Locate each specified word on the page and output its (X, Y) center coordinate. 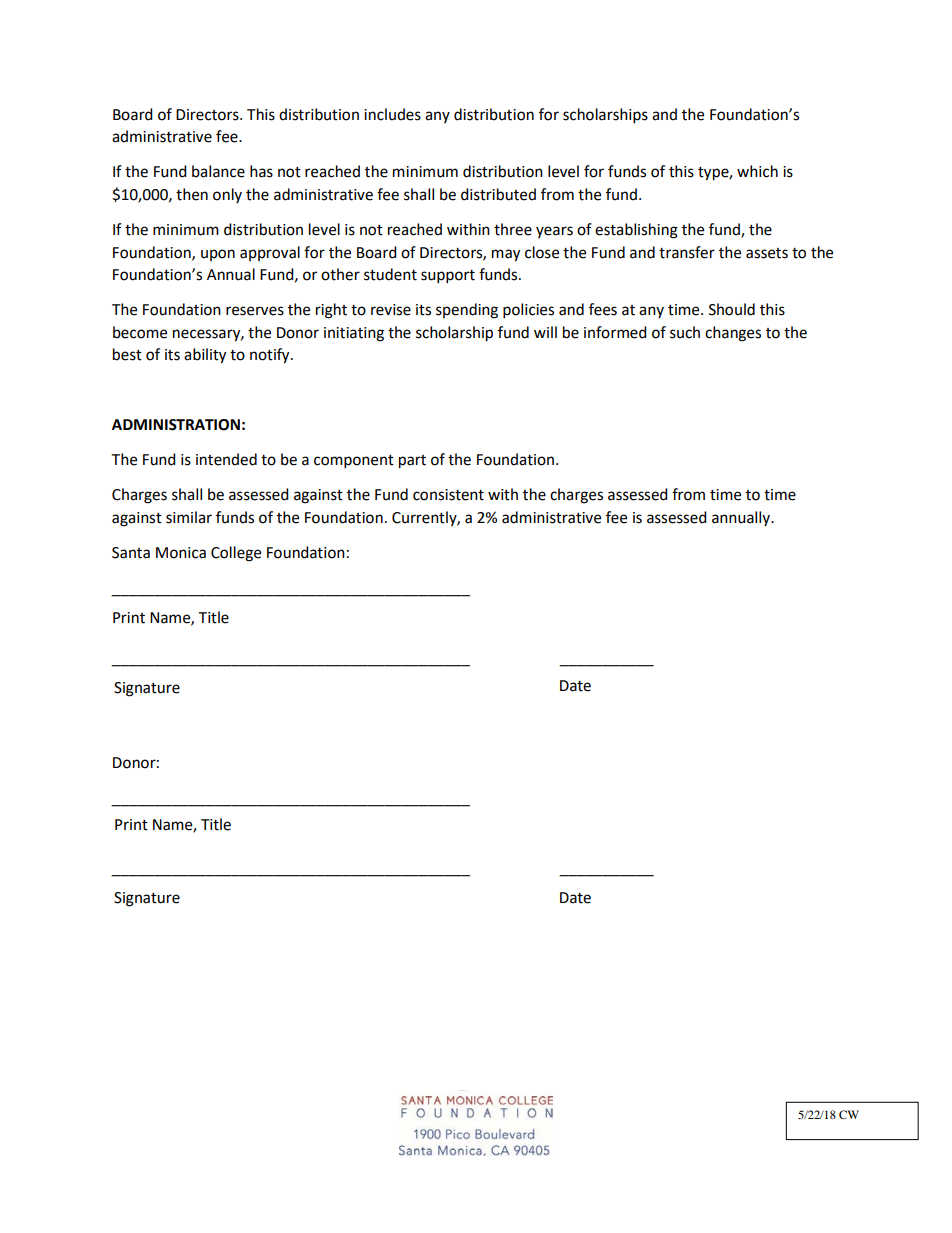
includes (392, 114)
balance (218, 171)
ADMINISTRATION (176, 425)
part (412, 462)
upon (218, 255)
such (685, 332)
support (448, 277)
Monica (181, 553)
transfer (687, 252)
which (757, 171)
